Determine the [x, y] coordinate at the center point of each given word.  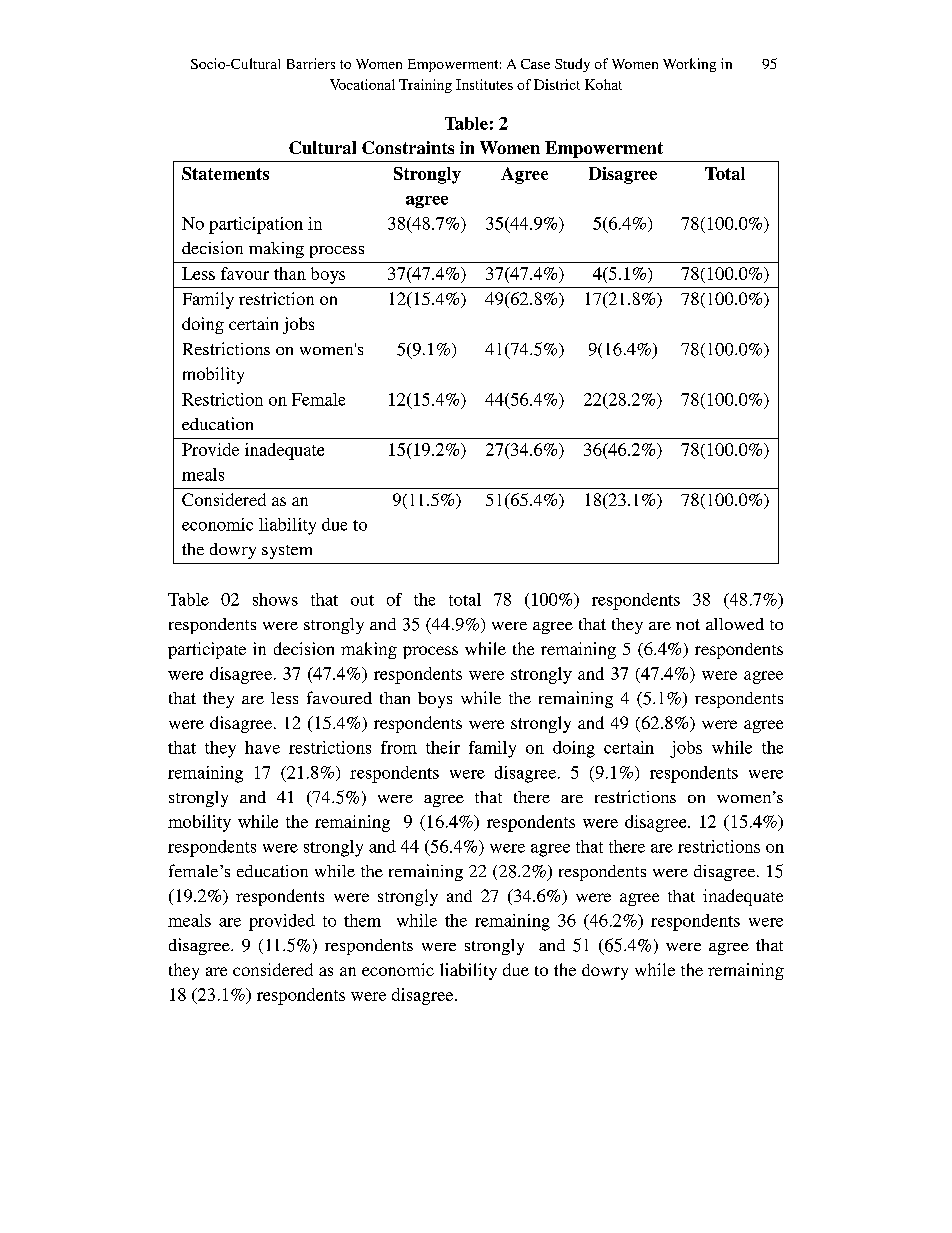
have [262, 747]
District [557, 84]
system [287, 552]
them [362, 920]
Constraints [408, 147]
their [443, 747]
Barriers [311, 63]
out [362, 600]
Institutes [484, 84]
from [399, 747]
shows [275, 599]
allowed [735, 624]
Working [689, 65]
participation [256, 225]
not [688, 624]
